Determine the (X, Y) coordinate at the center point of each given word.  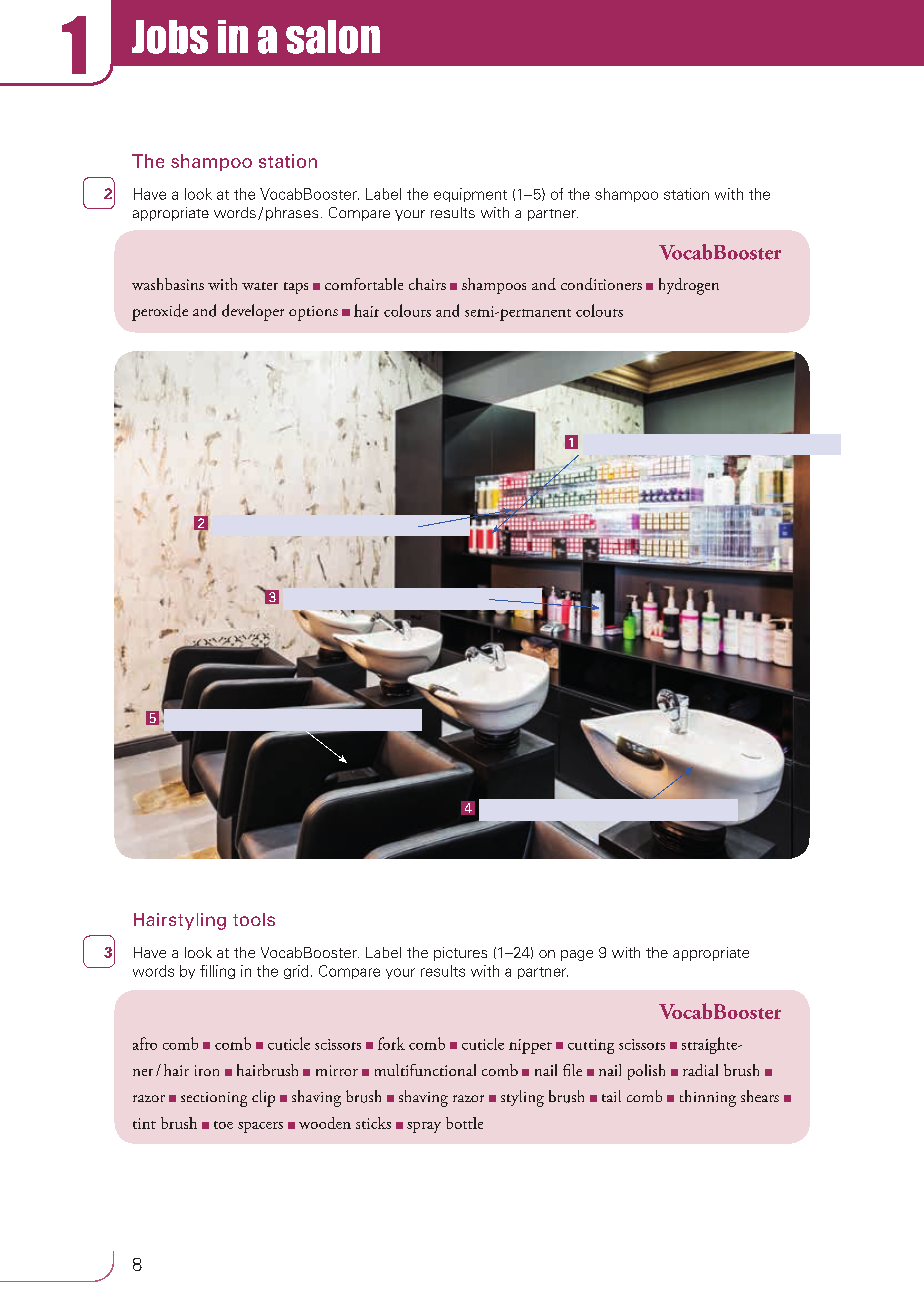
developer (253, 312)
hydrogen (689, 286)
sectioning (214, 1099)
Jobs (170, 37)
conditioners (601, 284)
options (313, 313)
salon (333, 37)
